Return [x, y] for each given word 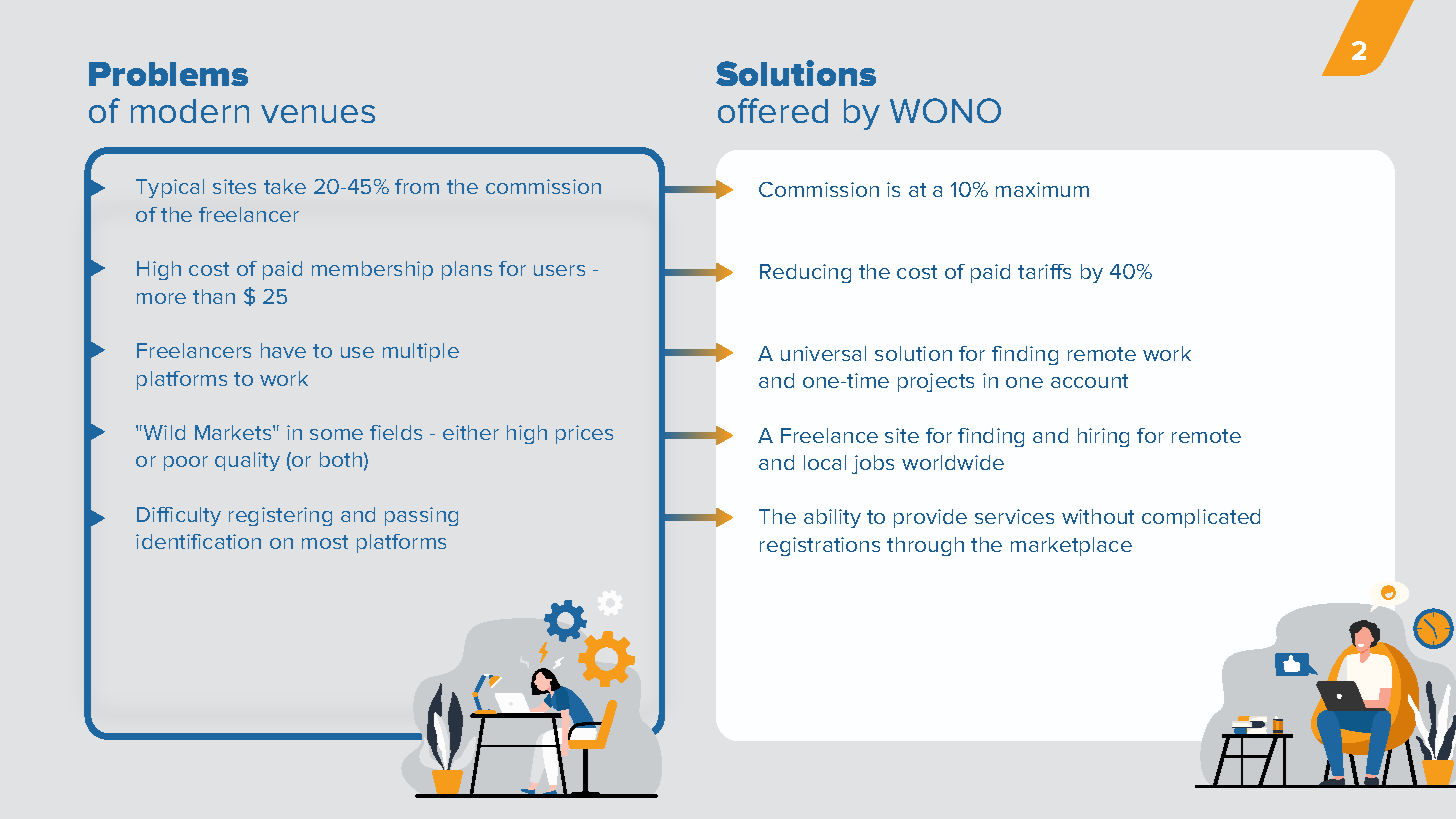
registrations [820, 546]
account [1089, 381]
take [285, 186]
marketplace [1071, 546]
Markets [234, 432]
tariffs [1044, 271]
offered [773, 110]
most [325, 542]
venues [318, 114]
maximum [1042, 189]
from [417, 186]
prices [584, 434]
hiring [1103, 437]
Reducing [805, 273]
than [214, 296]
